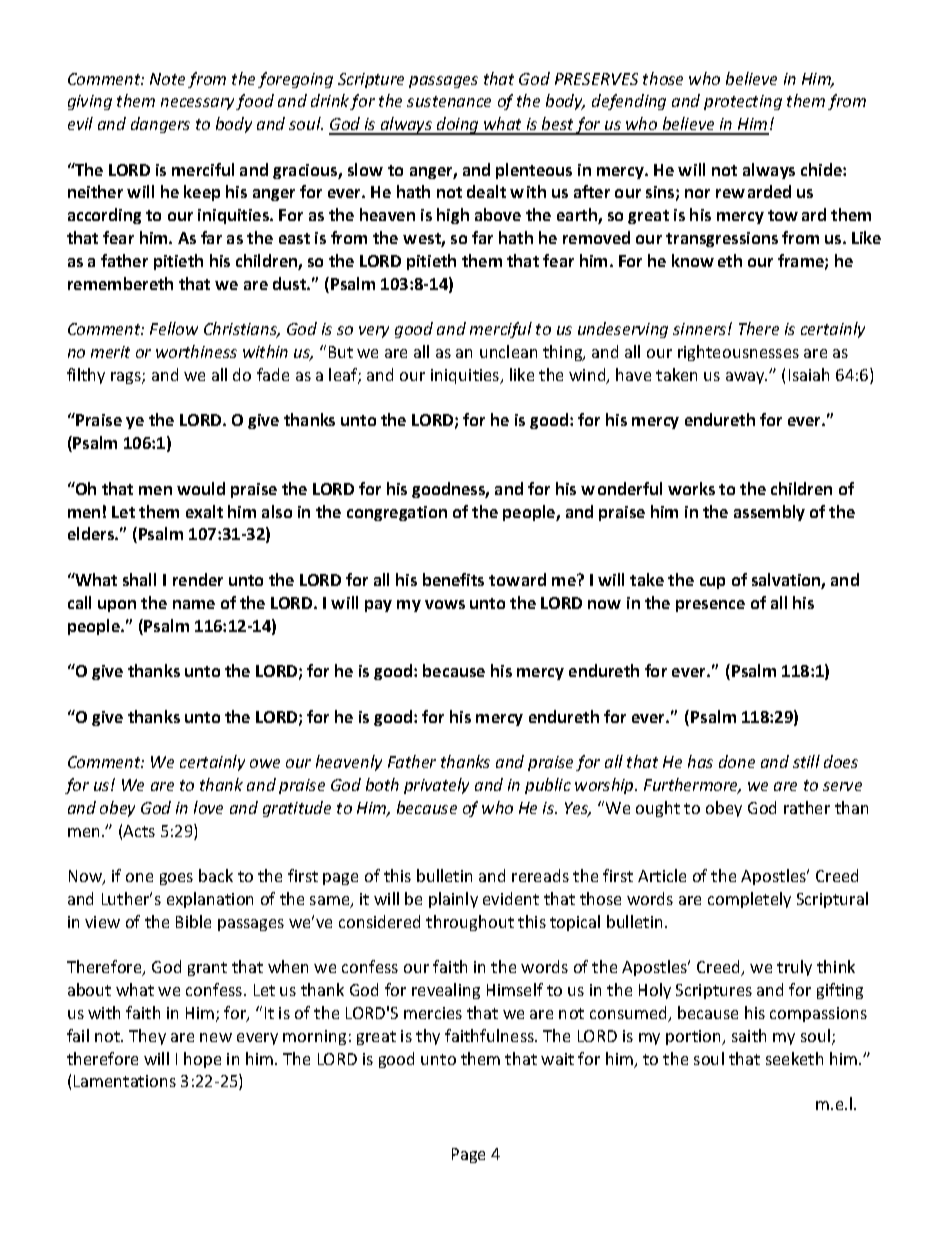  What do you see at coordinates (743, 102) in the screenshot?
I see `protecting` at bounding box center [743, 102].
